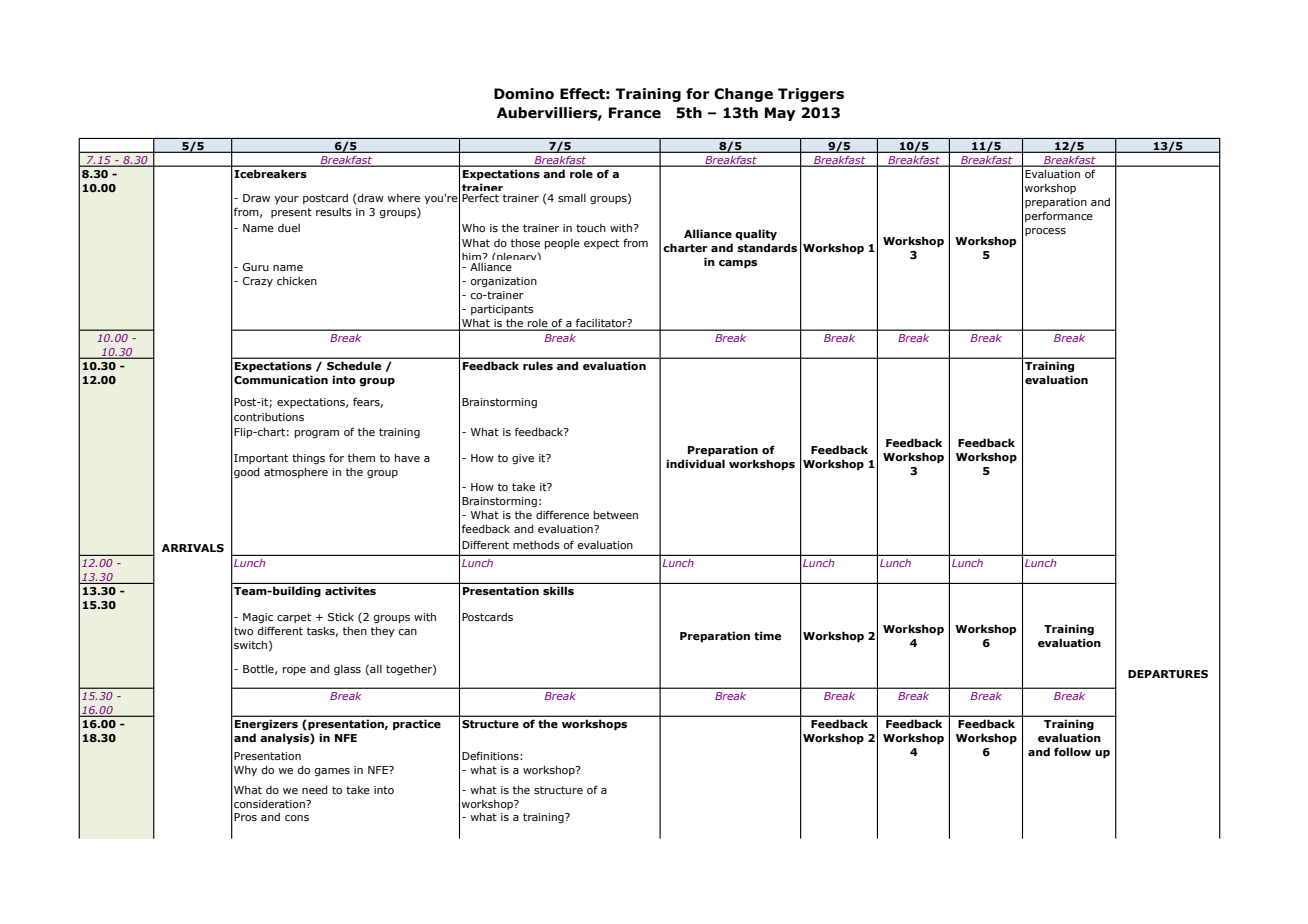 The width and height of the screenshot is (1308, 924). Describe the element at coordinates (417, 725) in the screenshot. I see `practice` at that location.
